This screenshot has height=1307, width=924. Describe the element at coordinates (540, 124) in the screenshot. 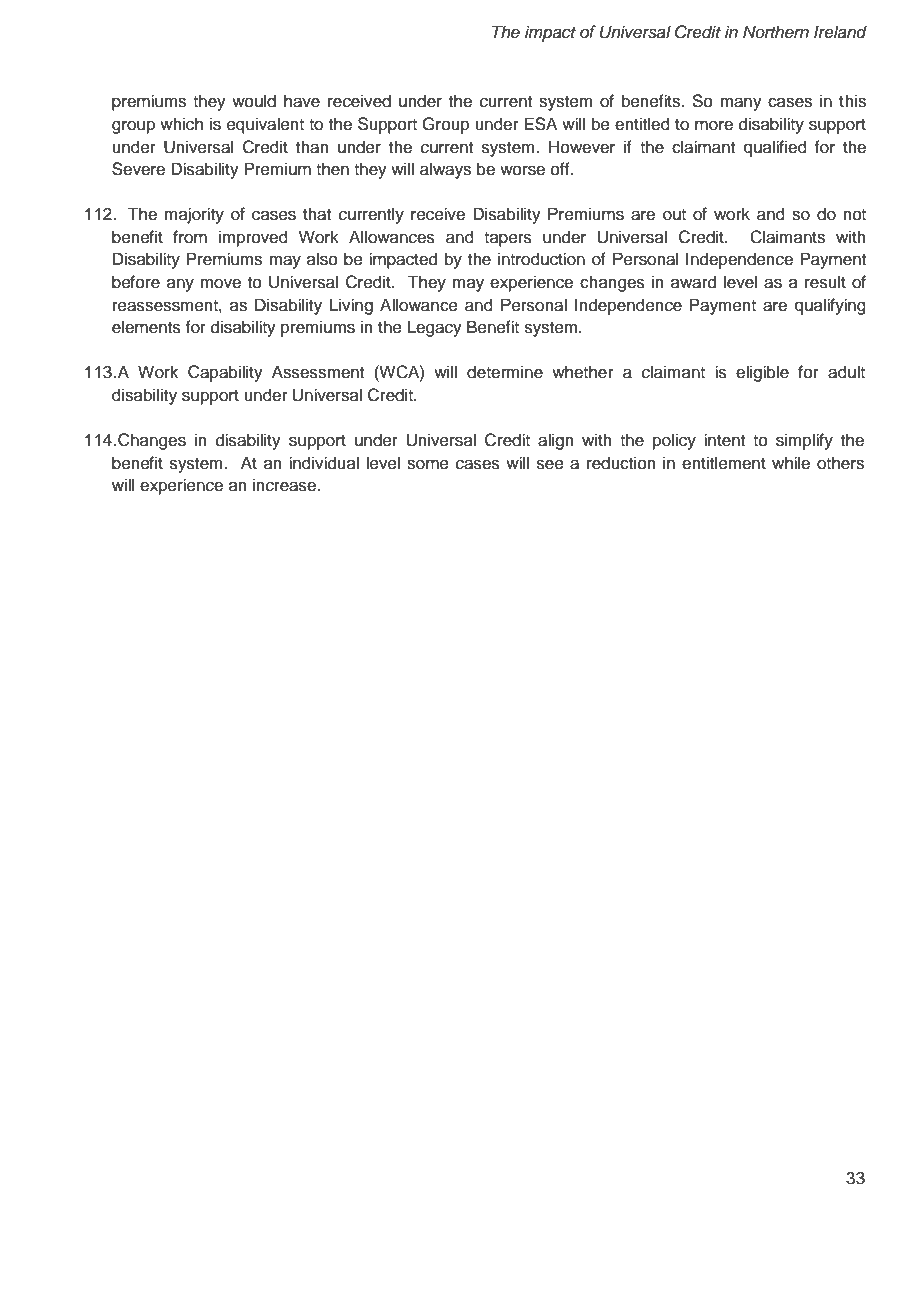

I see `ESA` at that location.
